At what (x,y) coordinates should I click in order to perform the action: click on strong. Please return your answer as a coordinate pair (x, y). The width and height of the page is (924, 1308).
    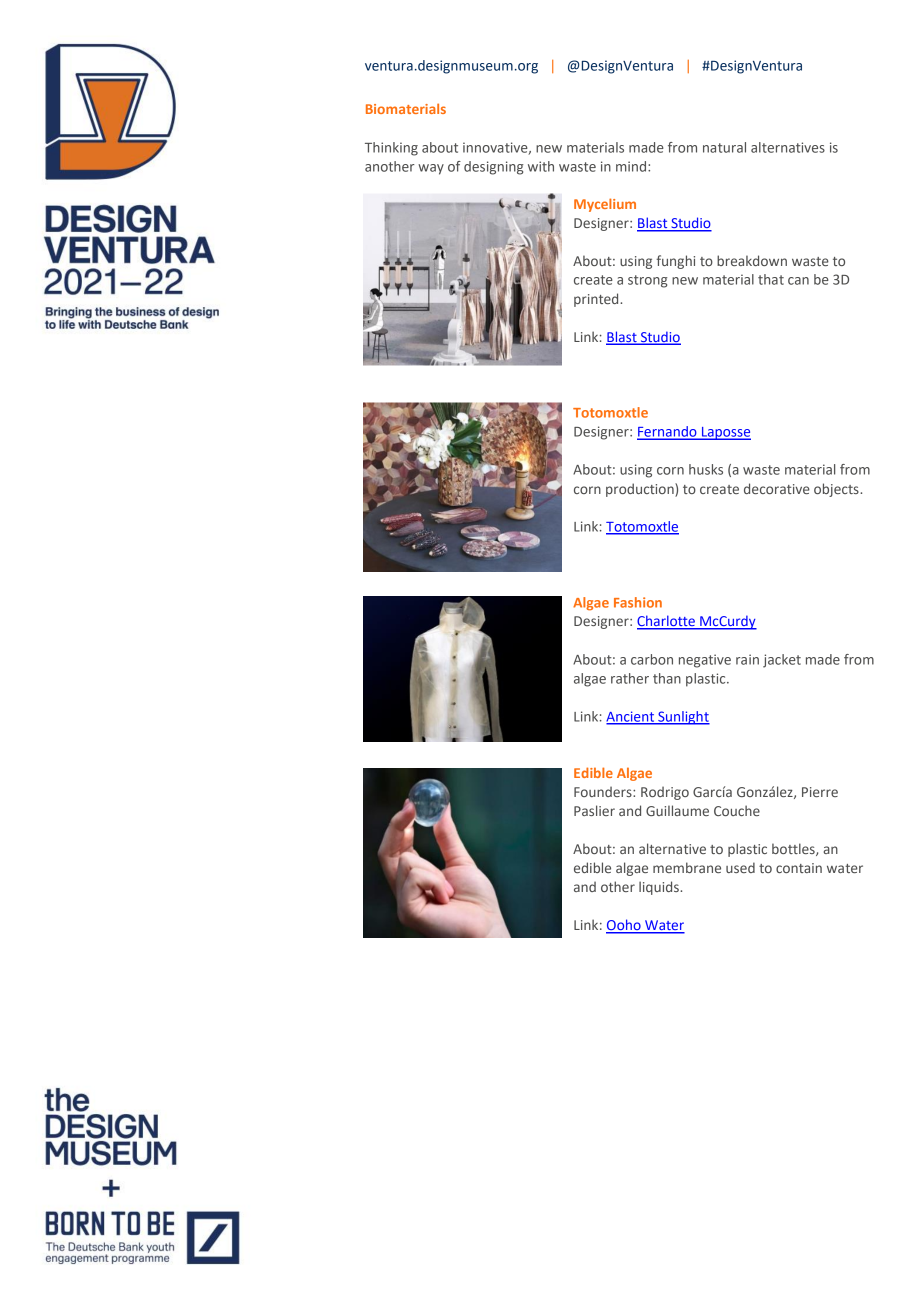
    Looking at the image, I should click on (647, 281).
